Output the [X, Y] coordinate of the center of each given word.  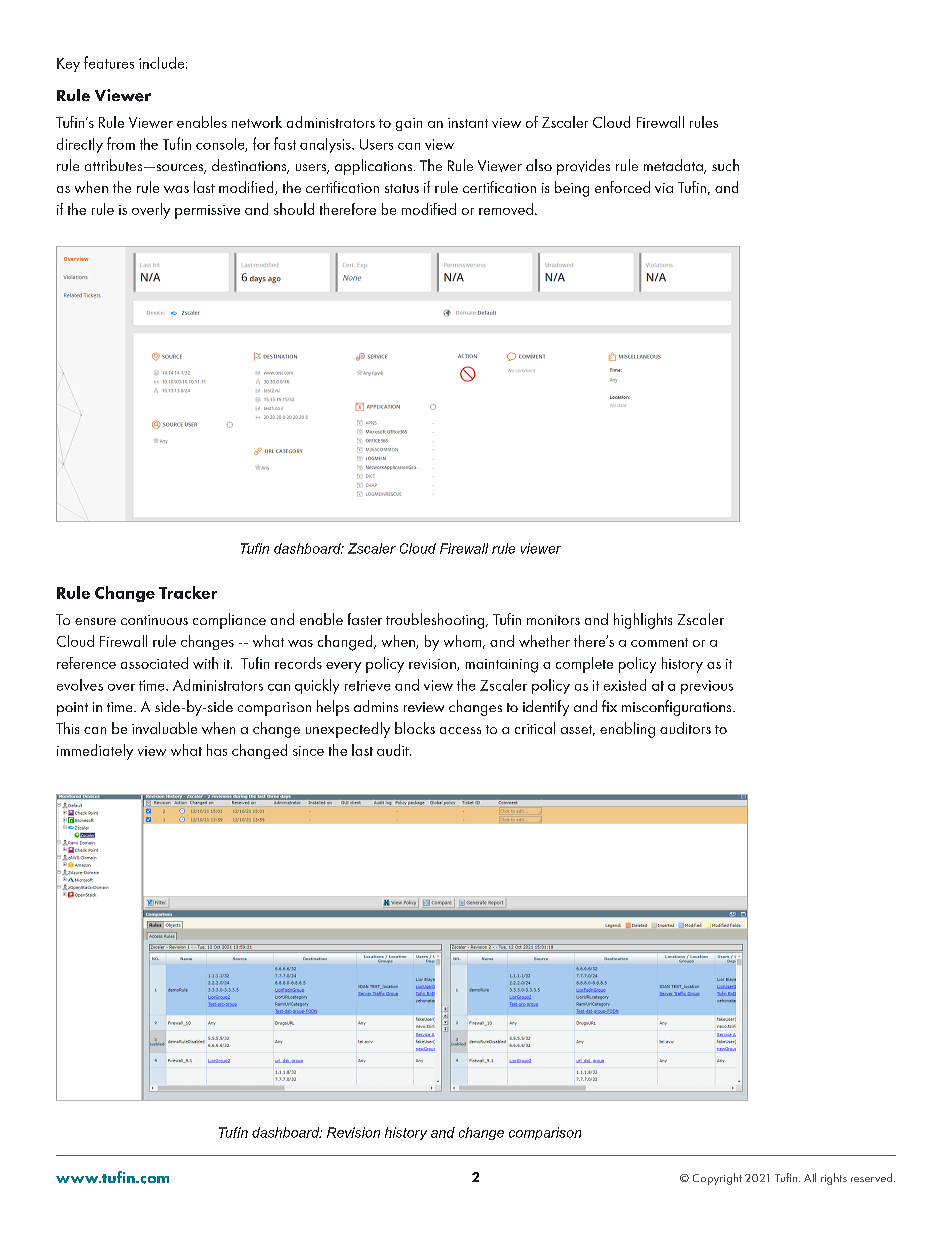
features [109, 62]
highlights [643, 621]
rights [834, 1179]
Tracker [188, 592]
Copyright [717, 1179]
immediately [95, 752]
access [460, 730]
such [725, 165]
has [217, 750]
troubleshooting [436, 621]
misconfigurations [678, 708]
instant [468, 123]
